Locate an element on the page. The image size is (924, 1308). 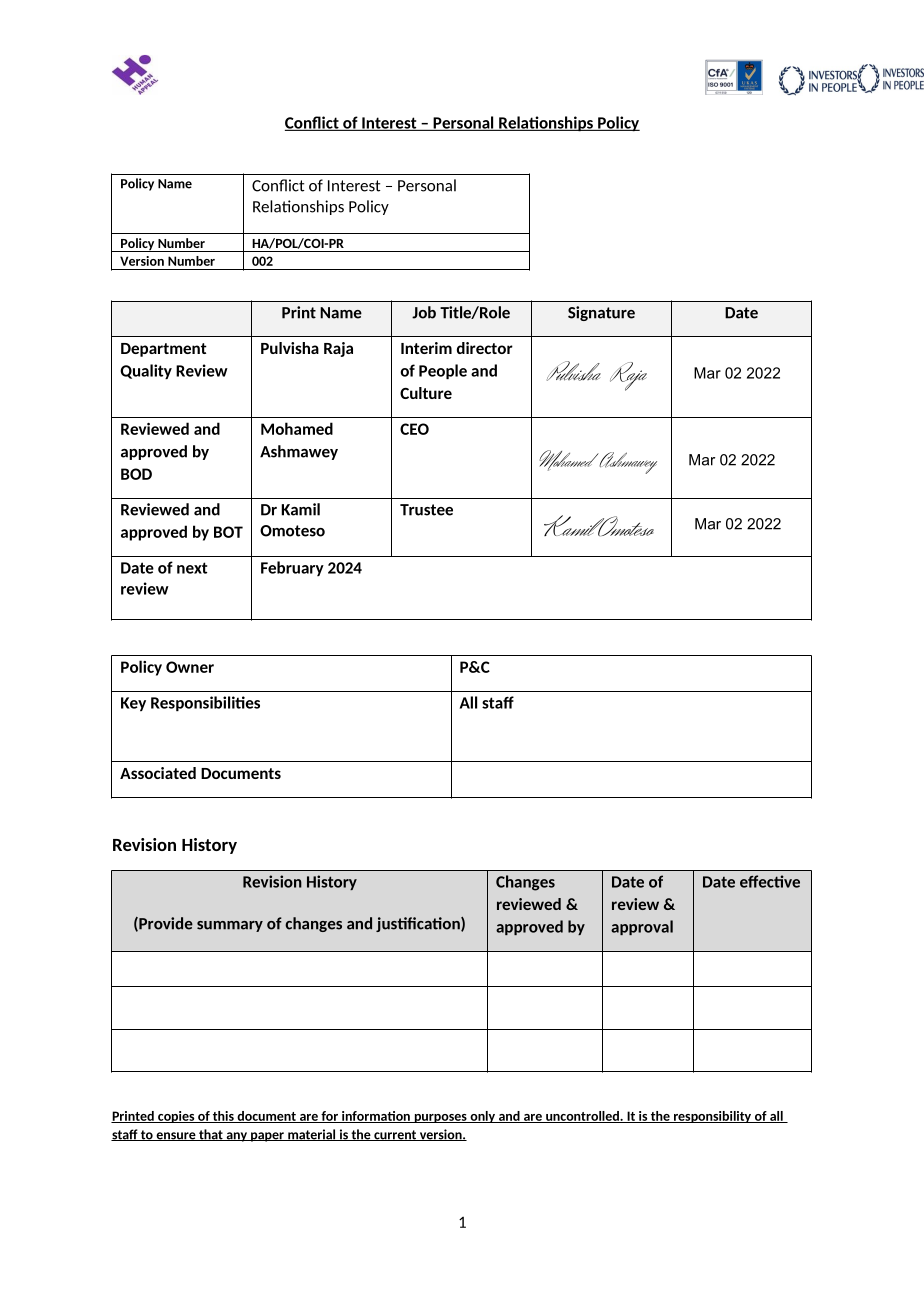
Interim is located at coordinates (426, 348).
